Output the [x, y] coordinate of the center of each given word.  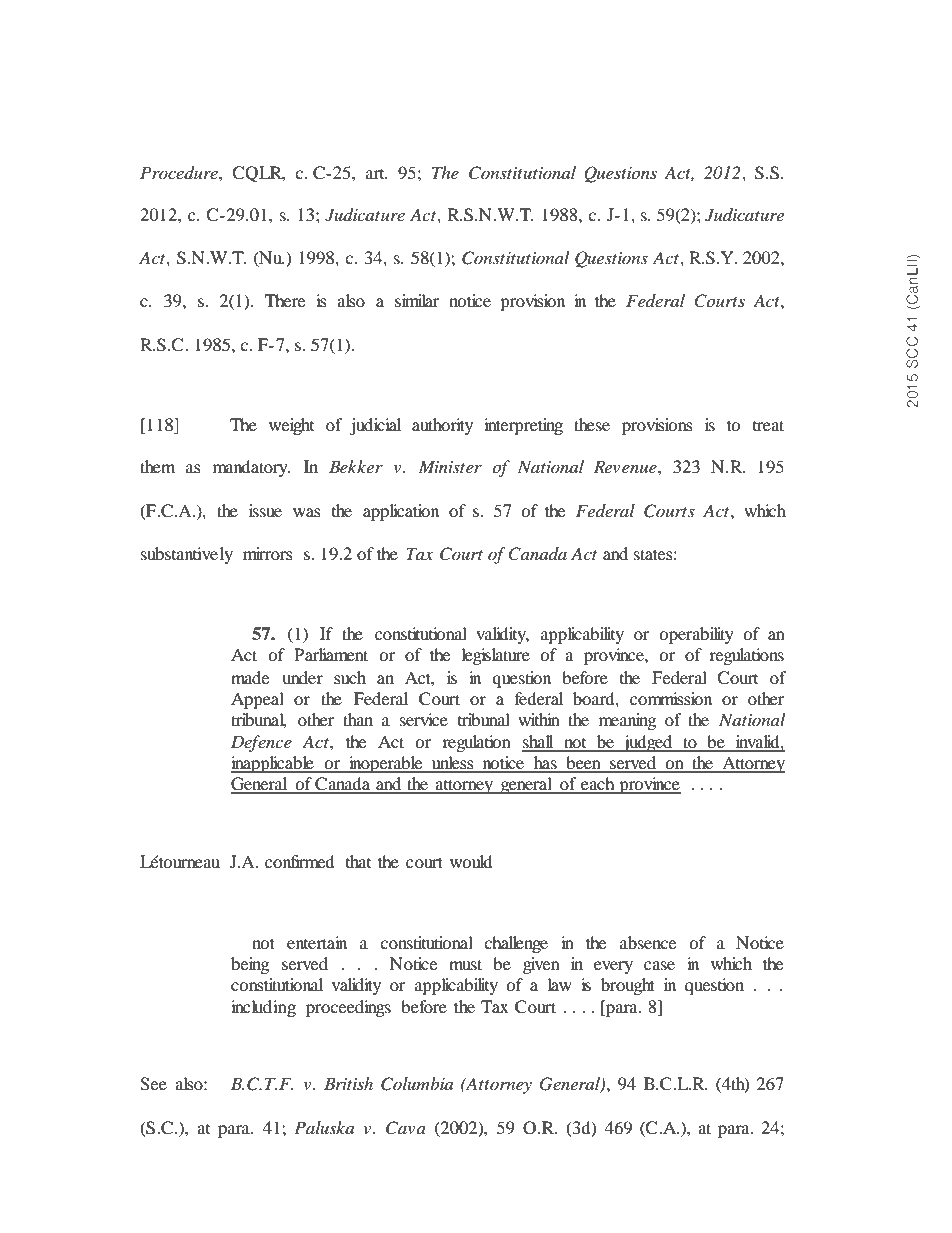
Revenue [626, 466]
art [376, 174]
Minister [450, 466]
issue [265, 510]
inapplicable [273, 764]
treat [768, 425]
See [153, 1084]
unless [453, 764]
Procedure [180, 173]
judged [648, 743]
